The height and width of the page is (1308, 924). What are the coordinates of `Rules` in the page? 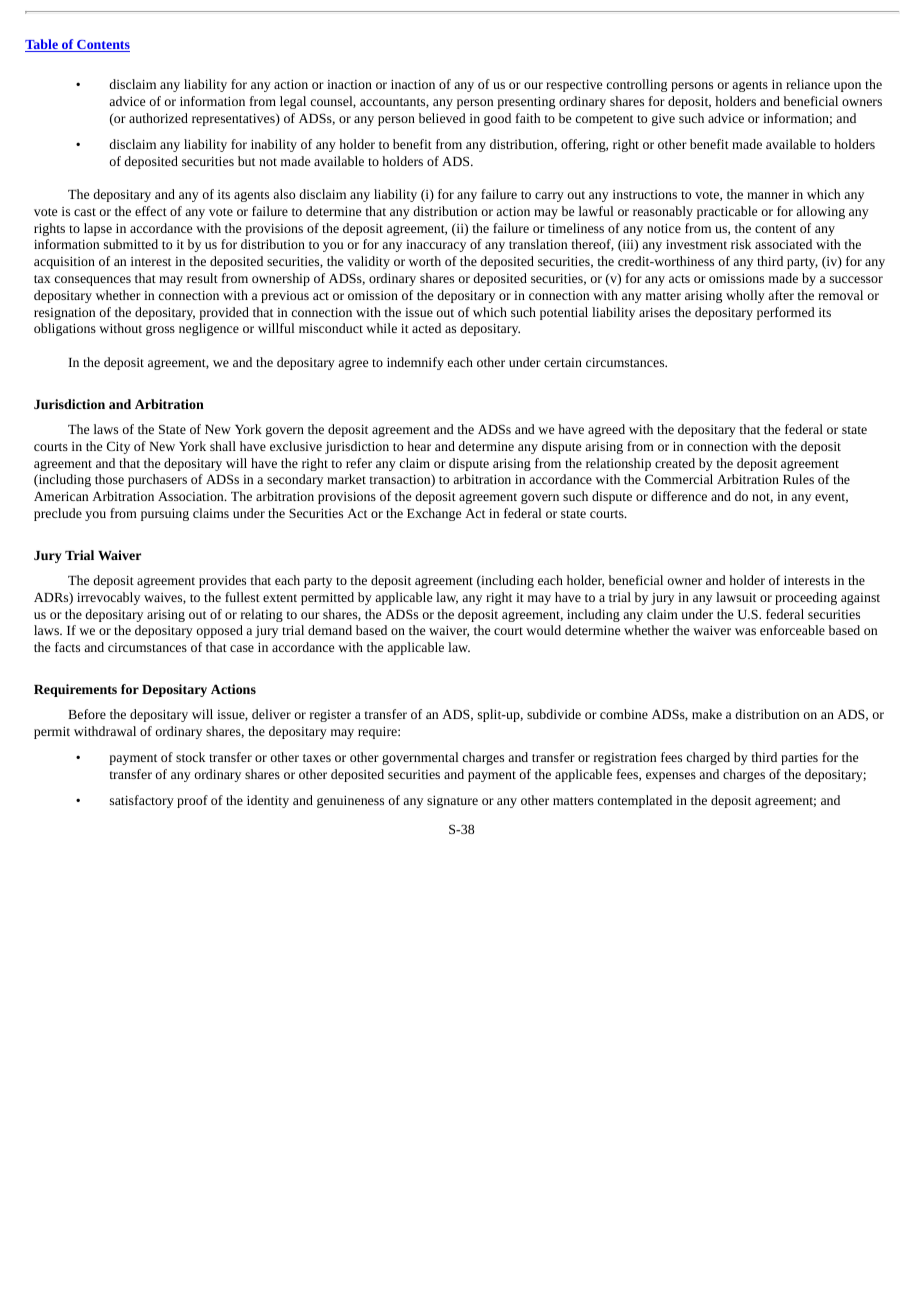 It's located at (798, 479).
